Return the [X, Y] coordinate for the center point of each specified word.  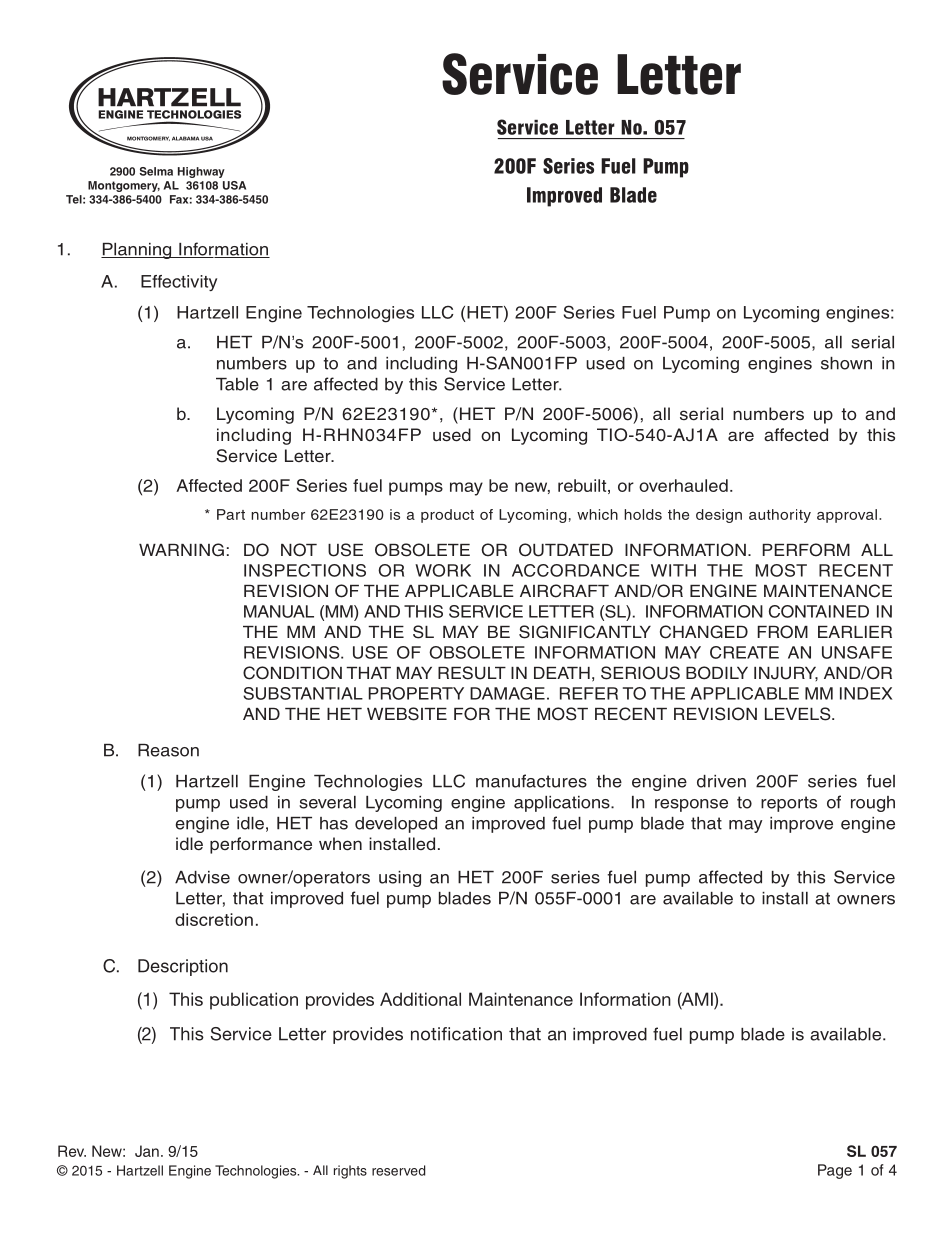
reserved [398, 1170]
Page [835, 1171]
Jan [147, 1151]
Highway [201, 172]
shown [846, 363]
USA [234, 185]
